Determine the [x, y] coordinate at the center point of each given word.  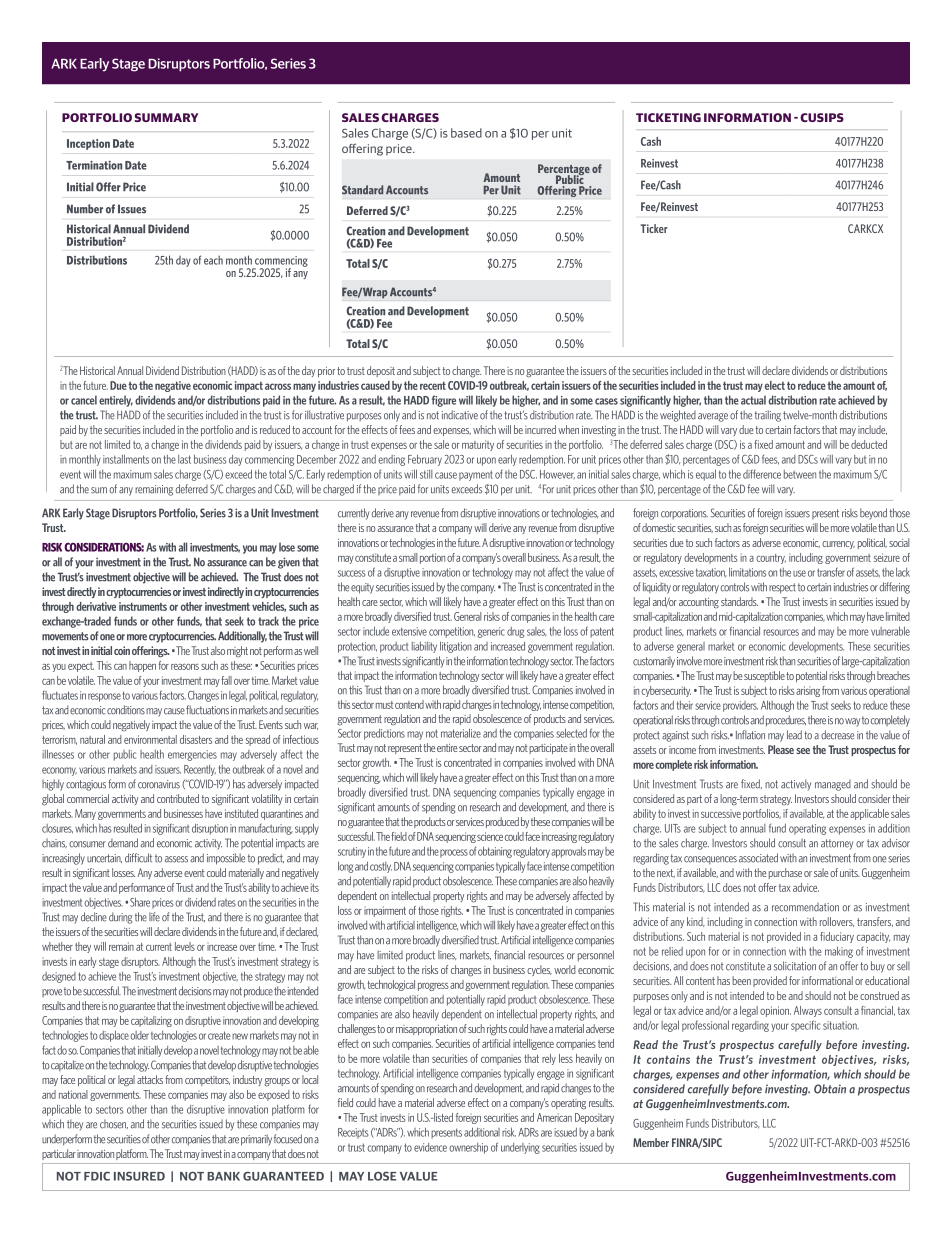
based [466, 133]
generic [491, 632]
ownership [468, 1148]
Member [651, 1142]
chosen [114, 1124]
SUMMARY [166, 117]
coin [122, 650]
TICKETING [668, 117]
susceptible [764, 676]
